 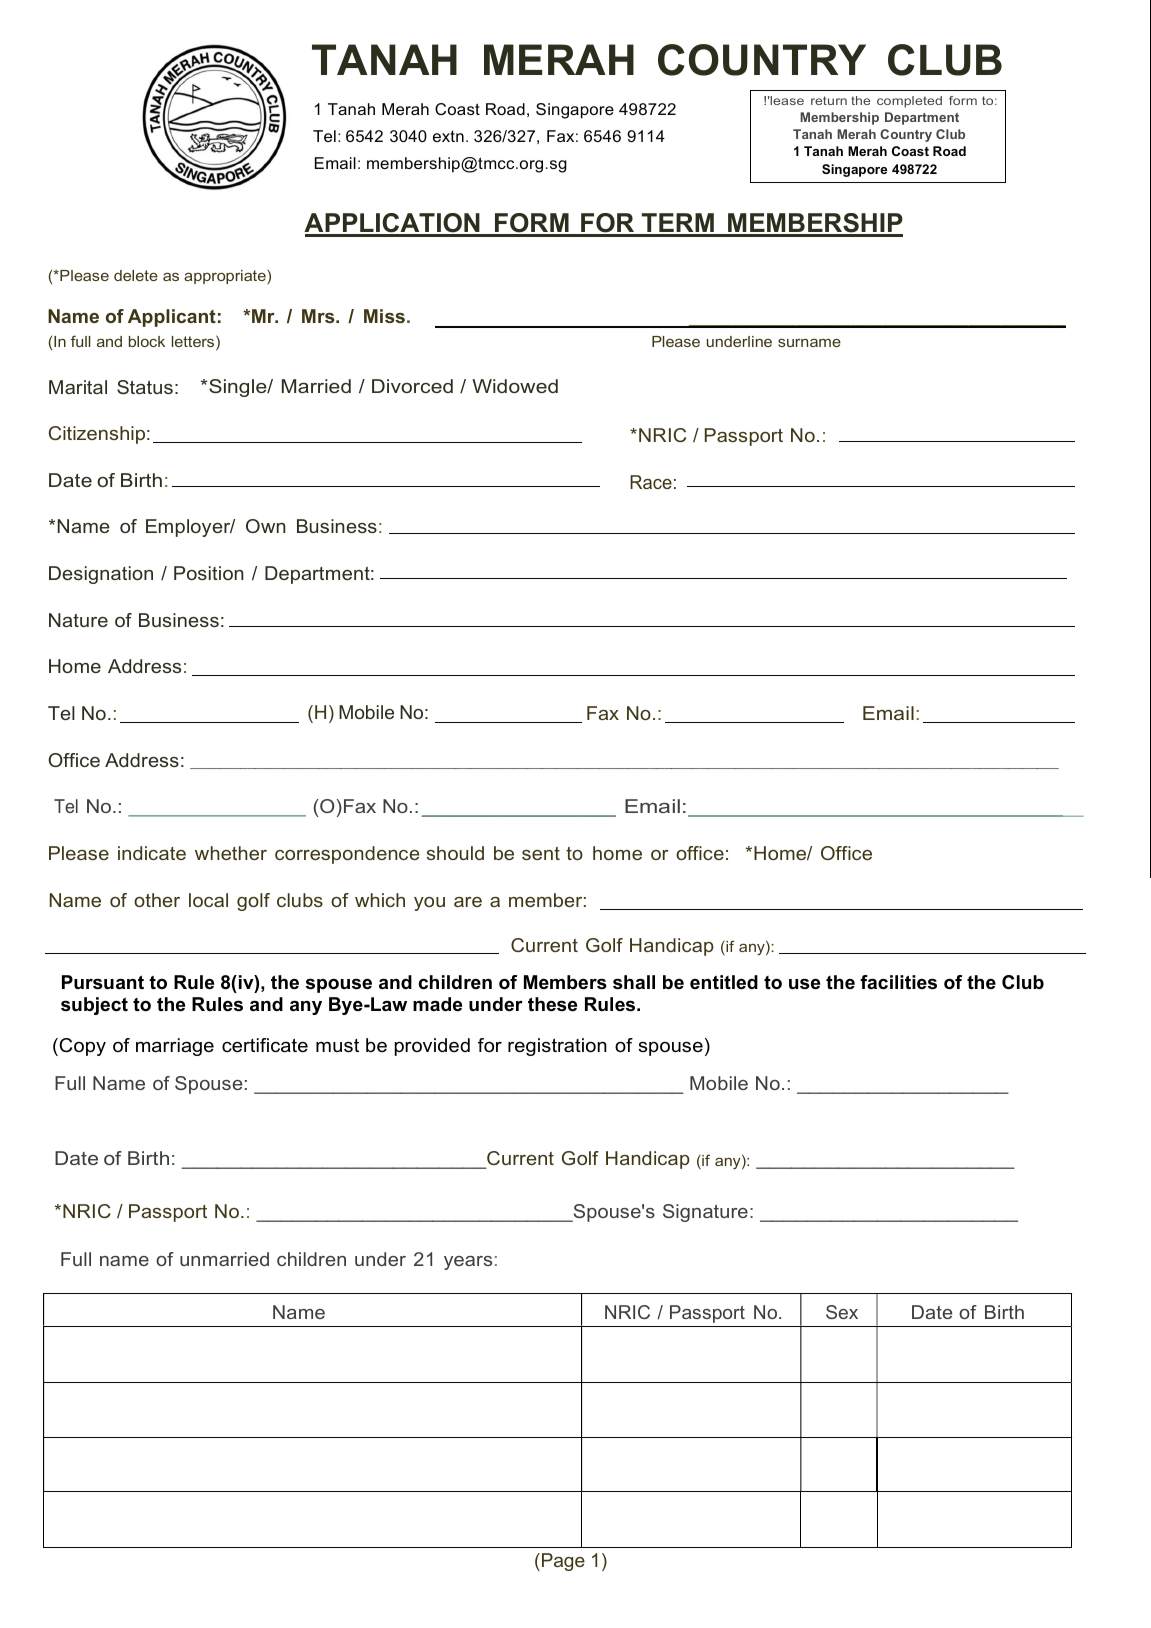 I want to click on Page, so click(x=563, y=1562).
